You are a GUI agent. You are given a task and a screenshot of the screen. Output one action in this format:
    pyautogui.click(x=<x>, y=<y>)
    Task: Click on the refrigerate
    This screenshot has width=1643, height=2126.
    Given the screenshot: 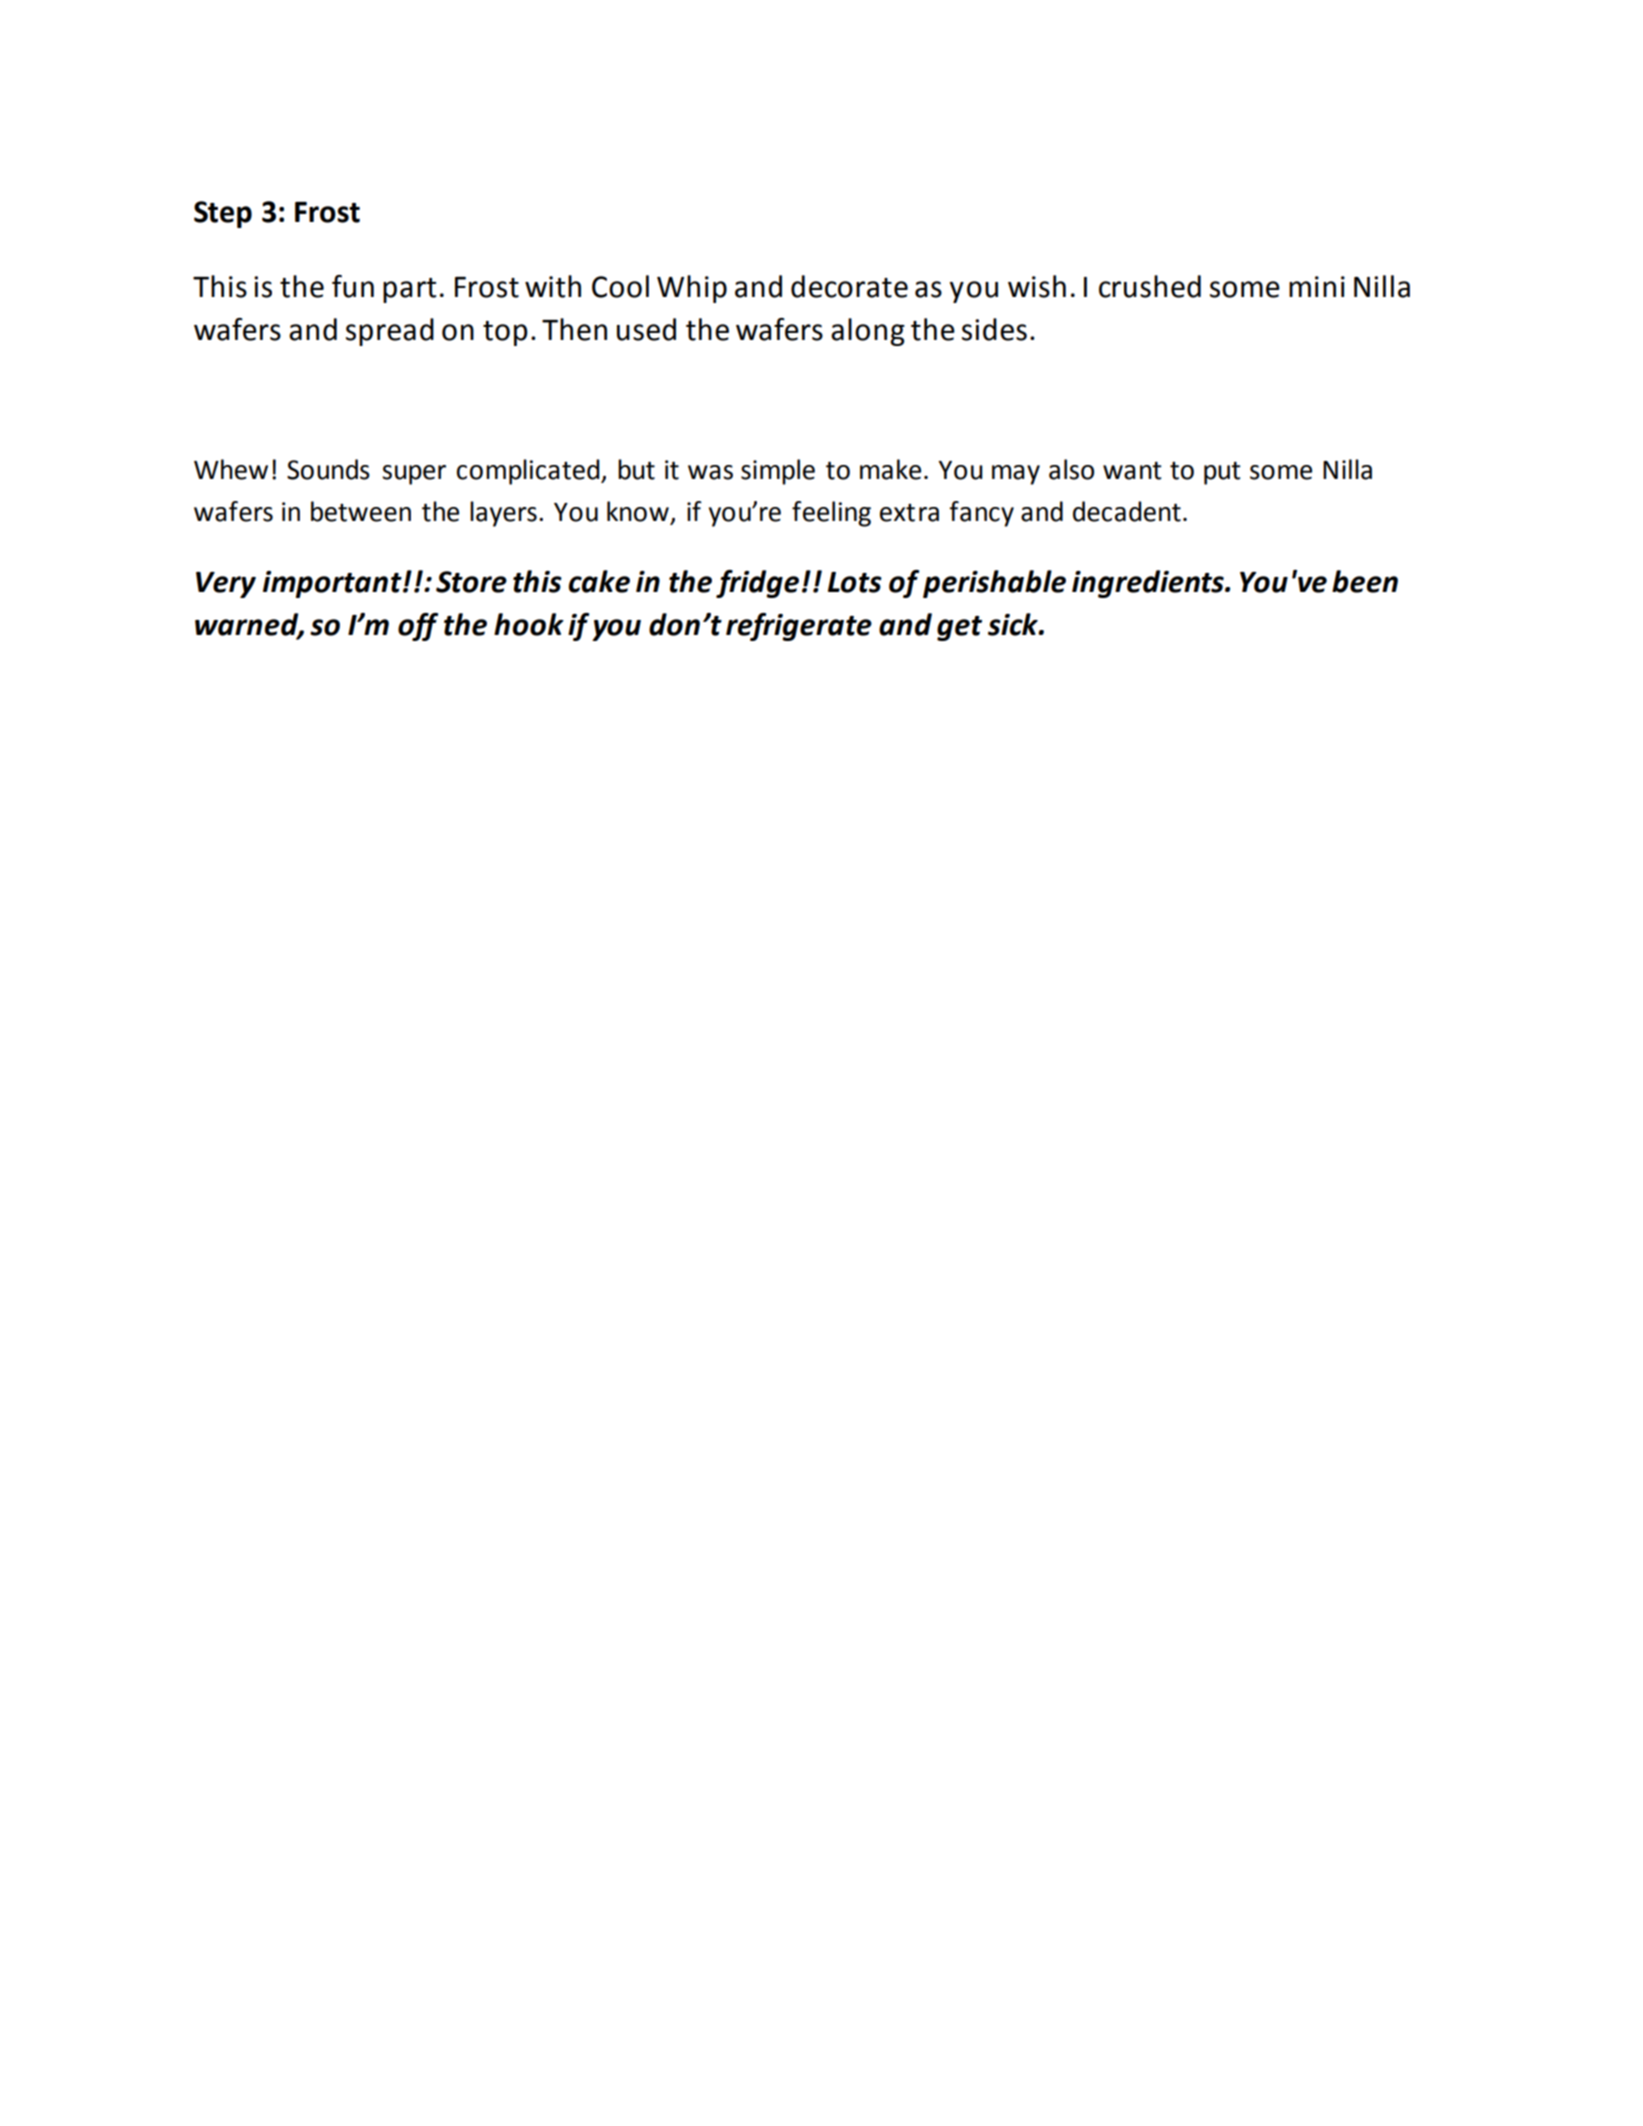 What is the action you would take?
    pyautogui.click(x=799, y=627)
